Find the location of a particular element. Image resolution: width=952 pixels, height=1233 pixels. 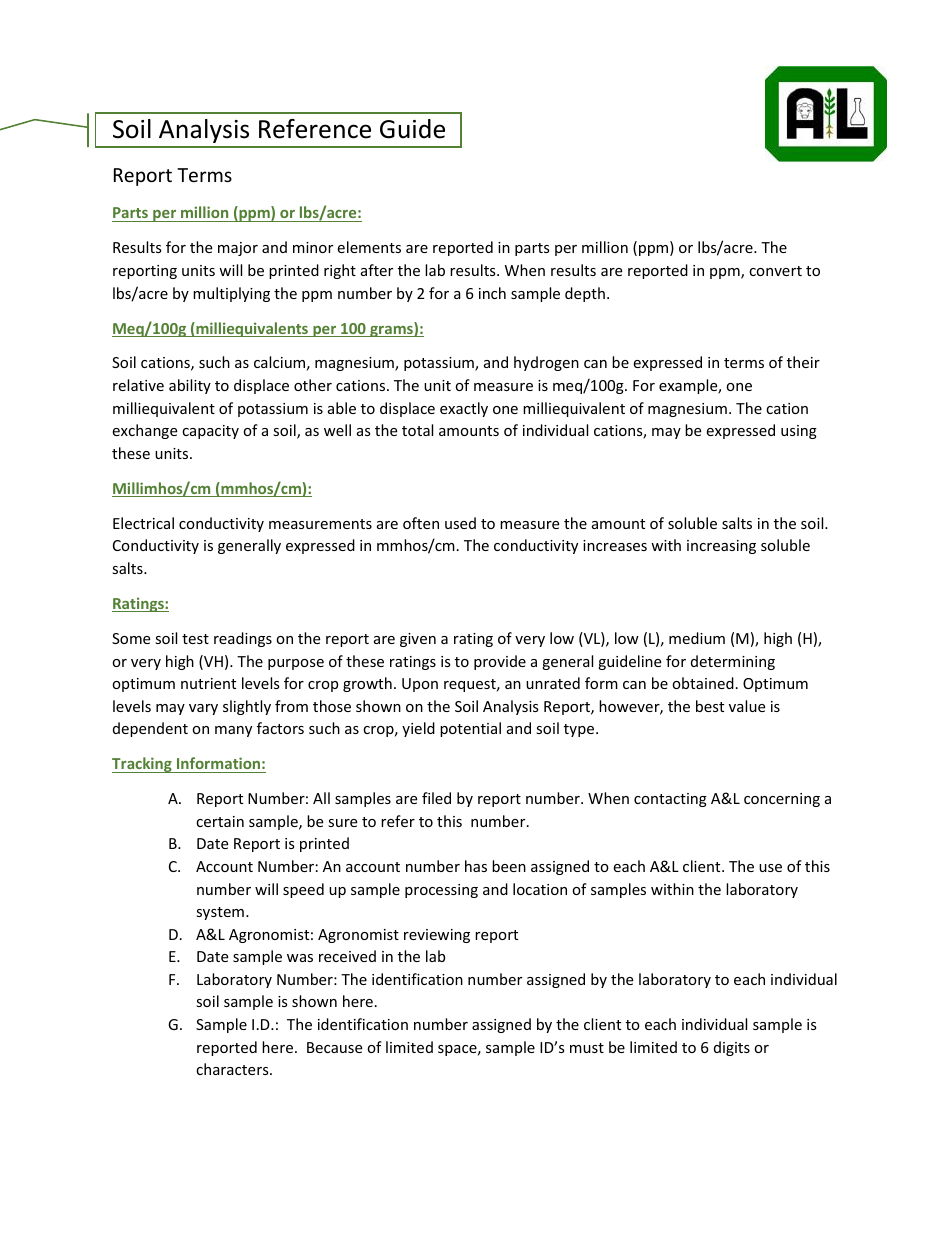

inch is located at coordinates (492, 293).
